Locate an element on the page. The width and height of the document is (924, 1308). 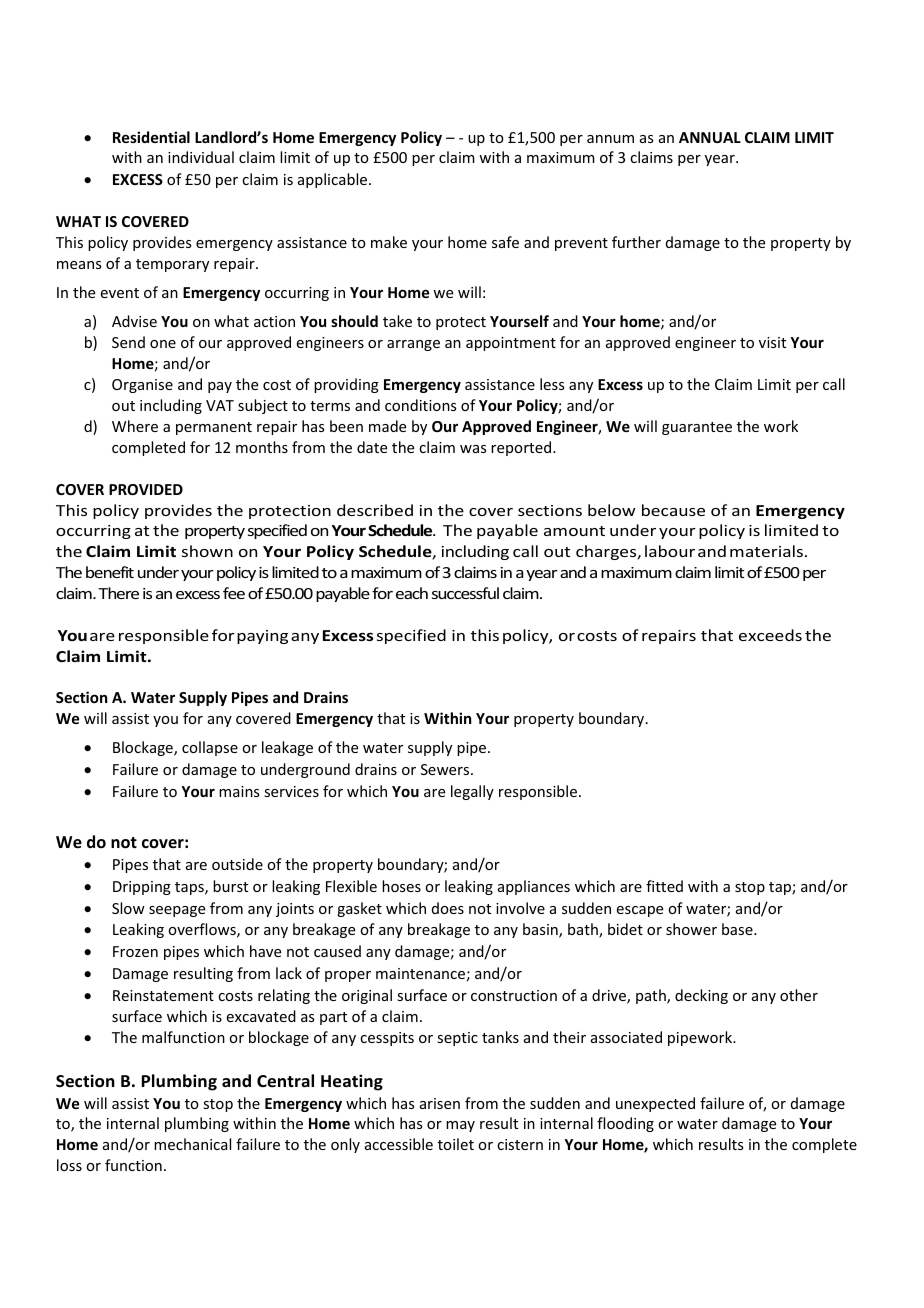
legally is located at coordinates (472, 792).
